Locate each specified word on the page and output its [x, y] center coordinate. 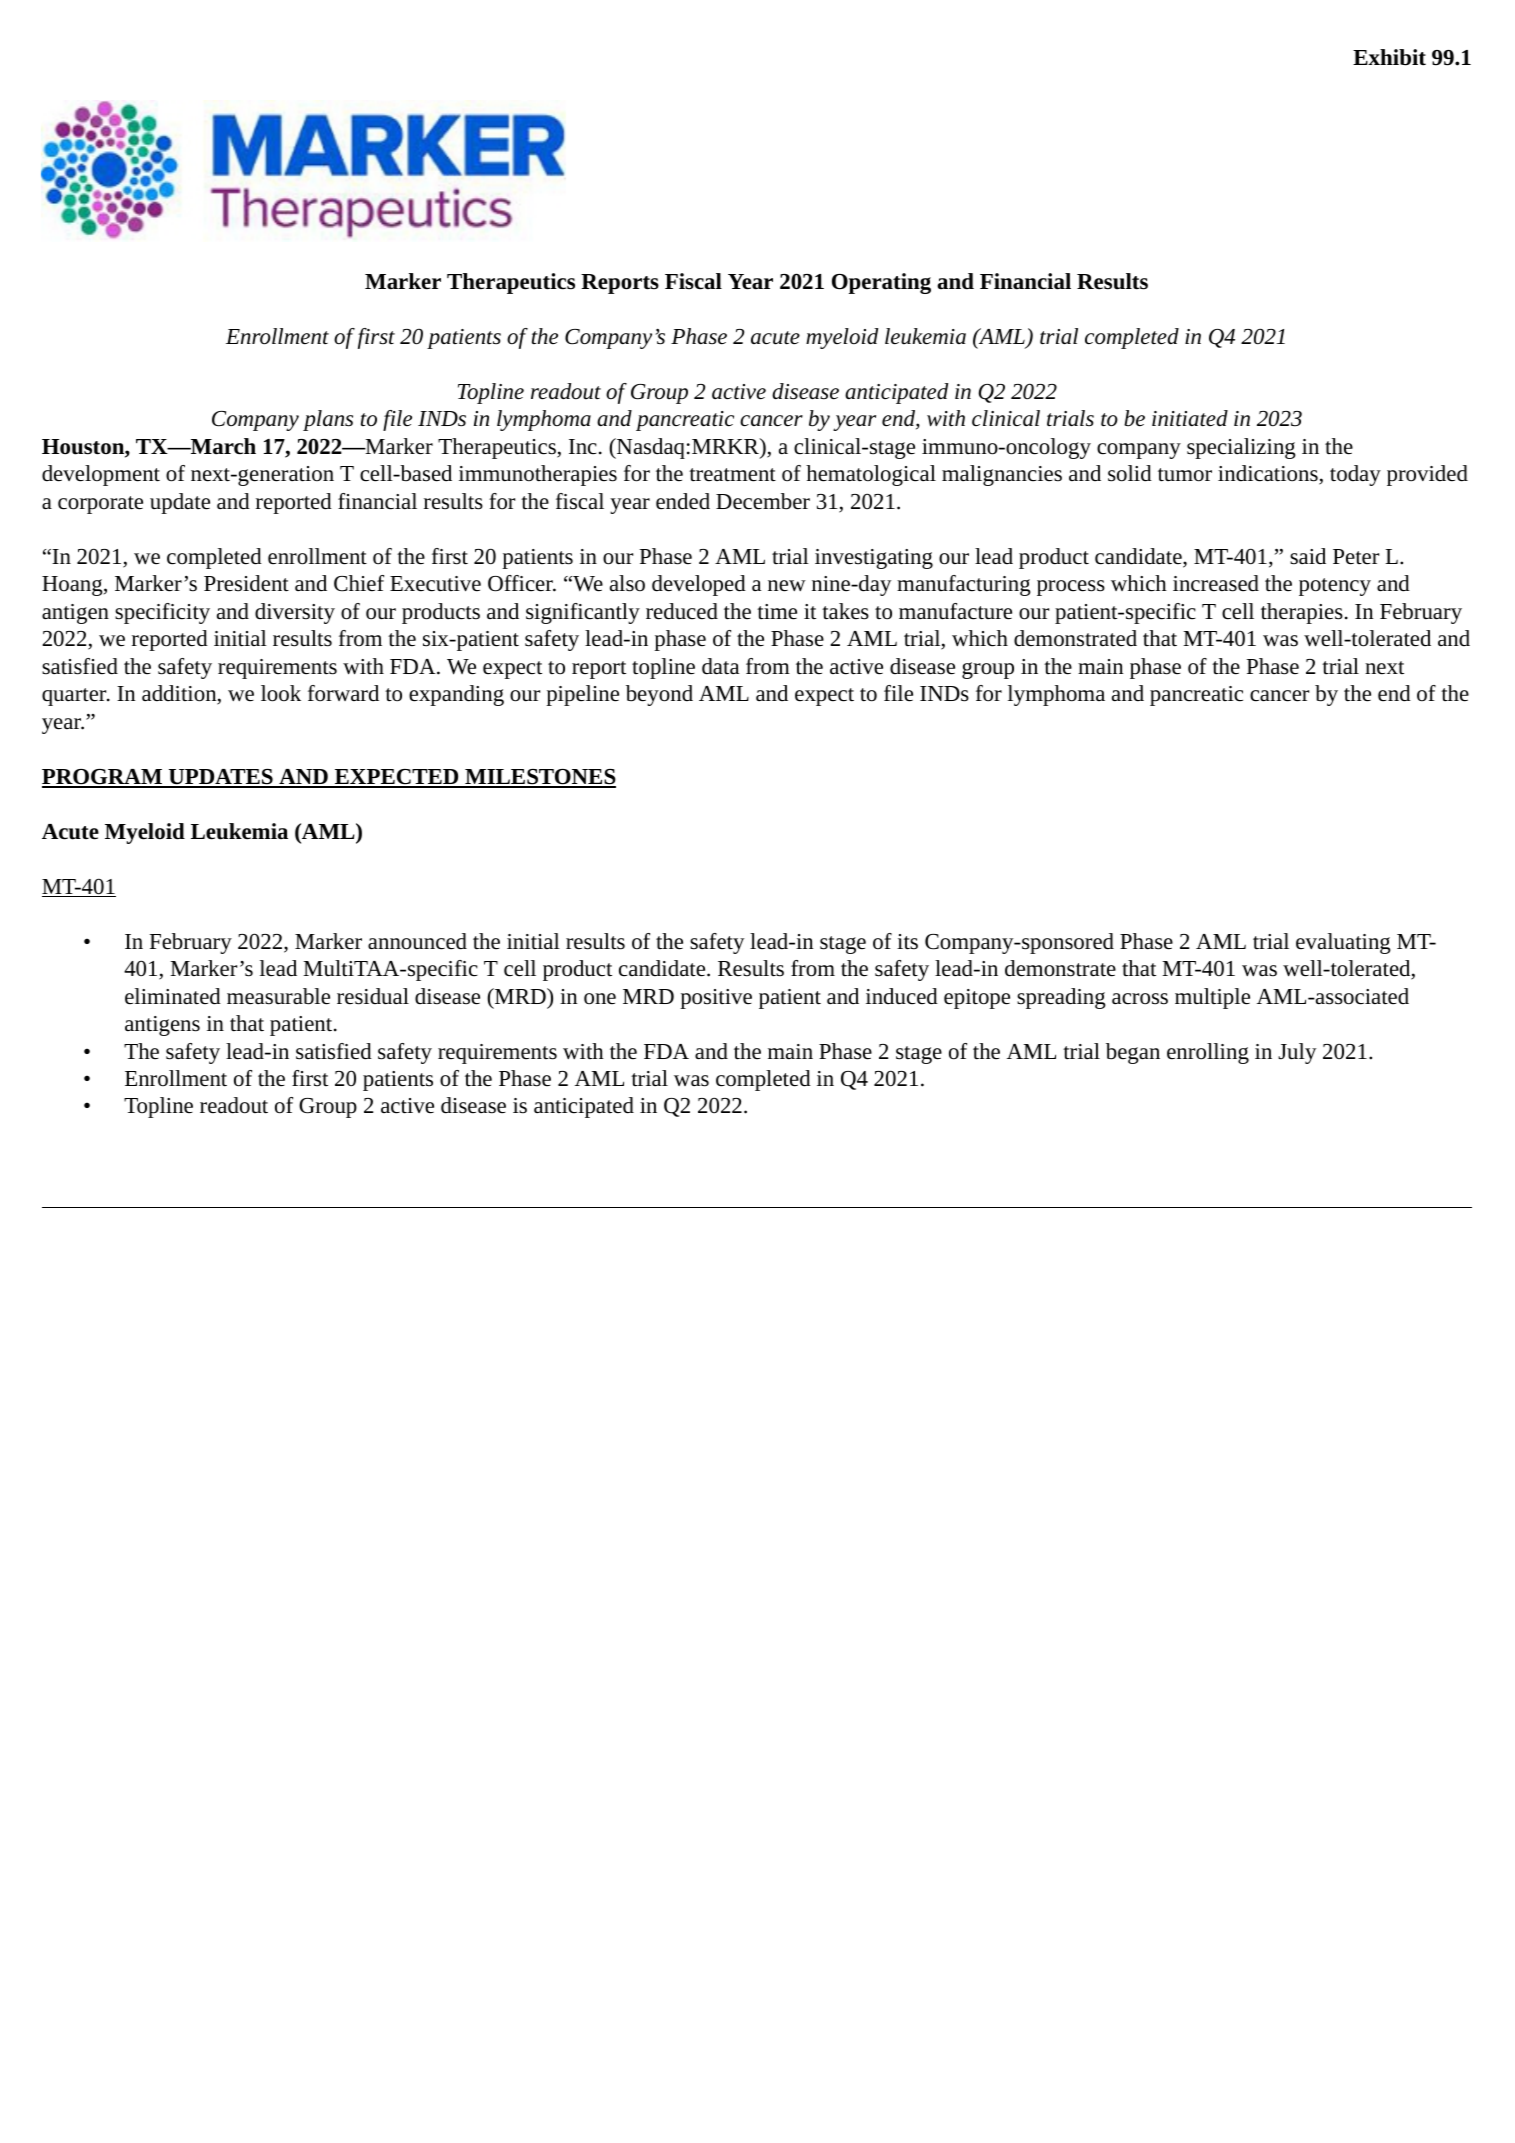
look [281, 693]
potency [1335, 587]
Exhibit [1389, 57]
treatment [732, 475]
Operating [881, 283]
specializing [1241, 448]
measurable [278, 996]
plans [328, 420]
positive [716, 999]
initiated [1190, 418]
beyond [659, 695]
